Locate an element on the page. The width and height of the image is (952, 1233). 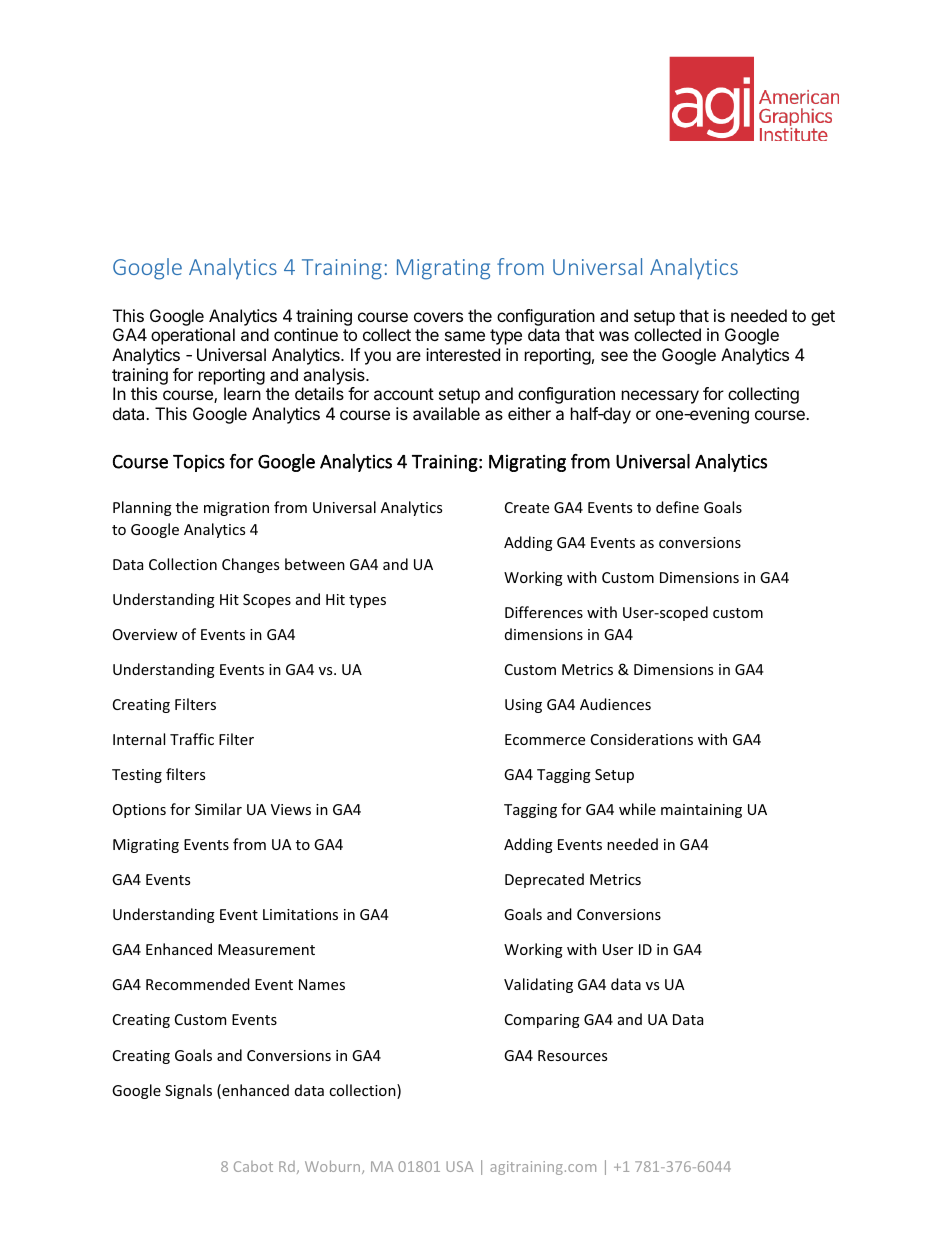
Traffic is located at coordinates (192, 739).
